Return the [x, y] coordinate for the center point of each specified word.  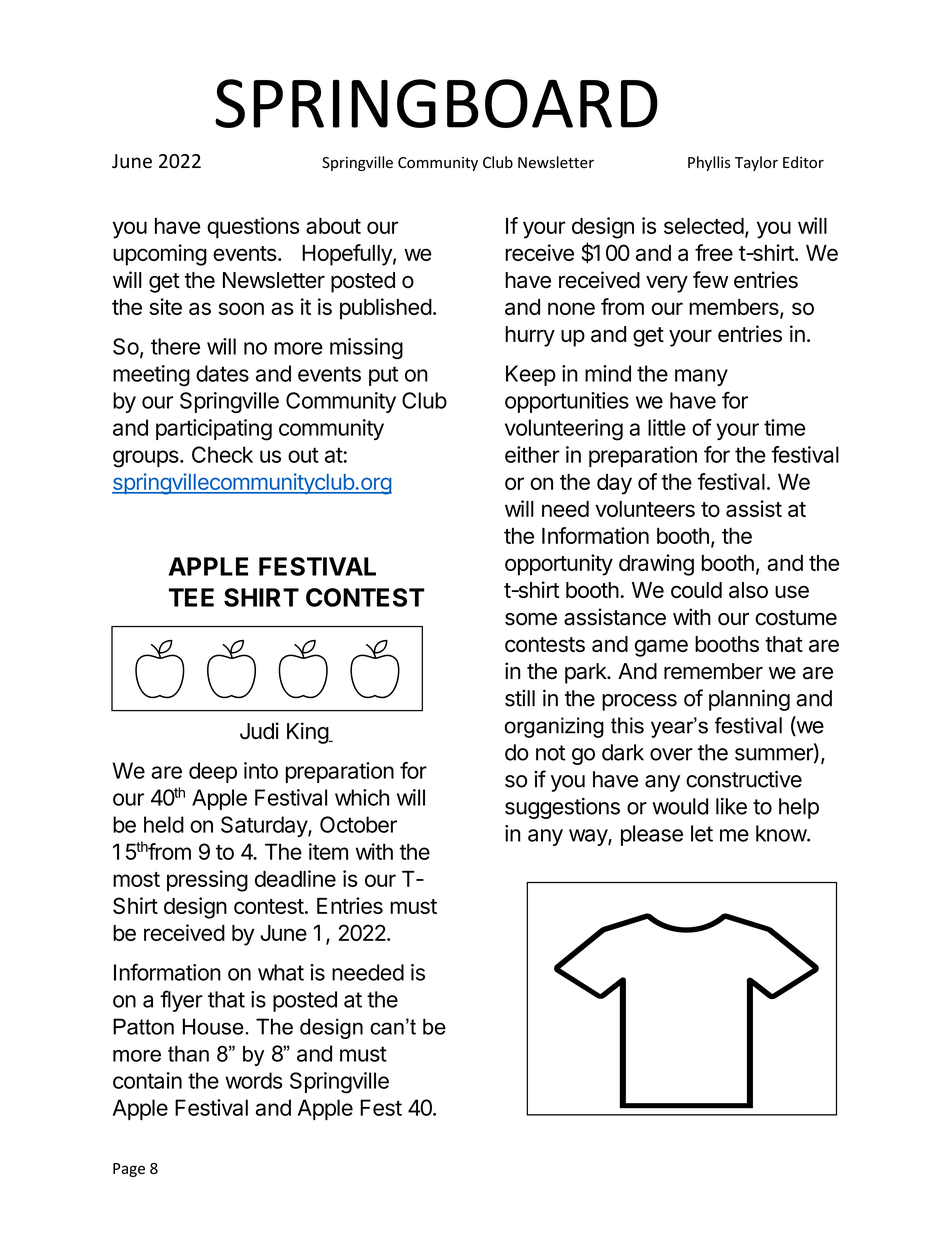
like [731, 806]
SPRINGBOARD [436, 103]
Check [222, 454]
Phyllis [709, 163]
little [667, 427]
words [253, 1080]
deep [213, 772]
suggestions [562, 808]
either [532, 454]
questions [253, 228]
